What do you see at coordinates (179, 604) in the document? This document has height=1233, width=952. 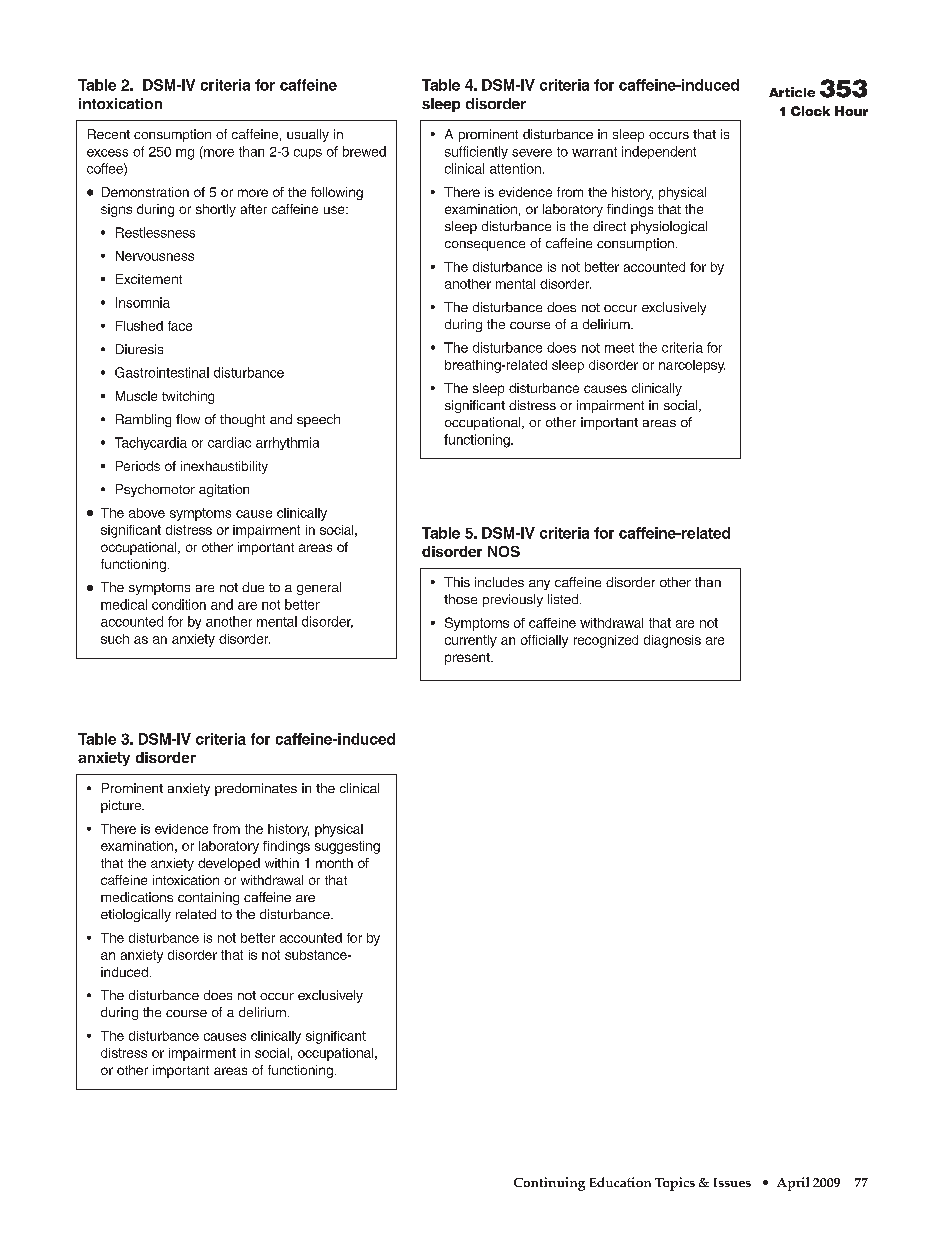 I see `condition` at bounding box center [179, 604].
